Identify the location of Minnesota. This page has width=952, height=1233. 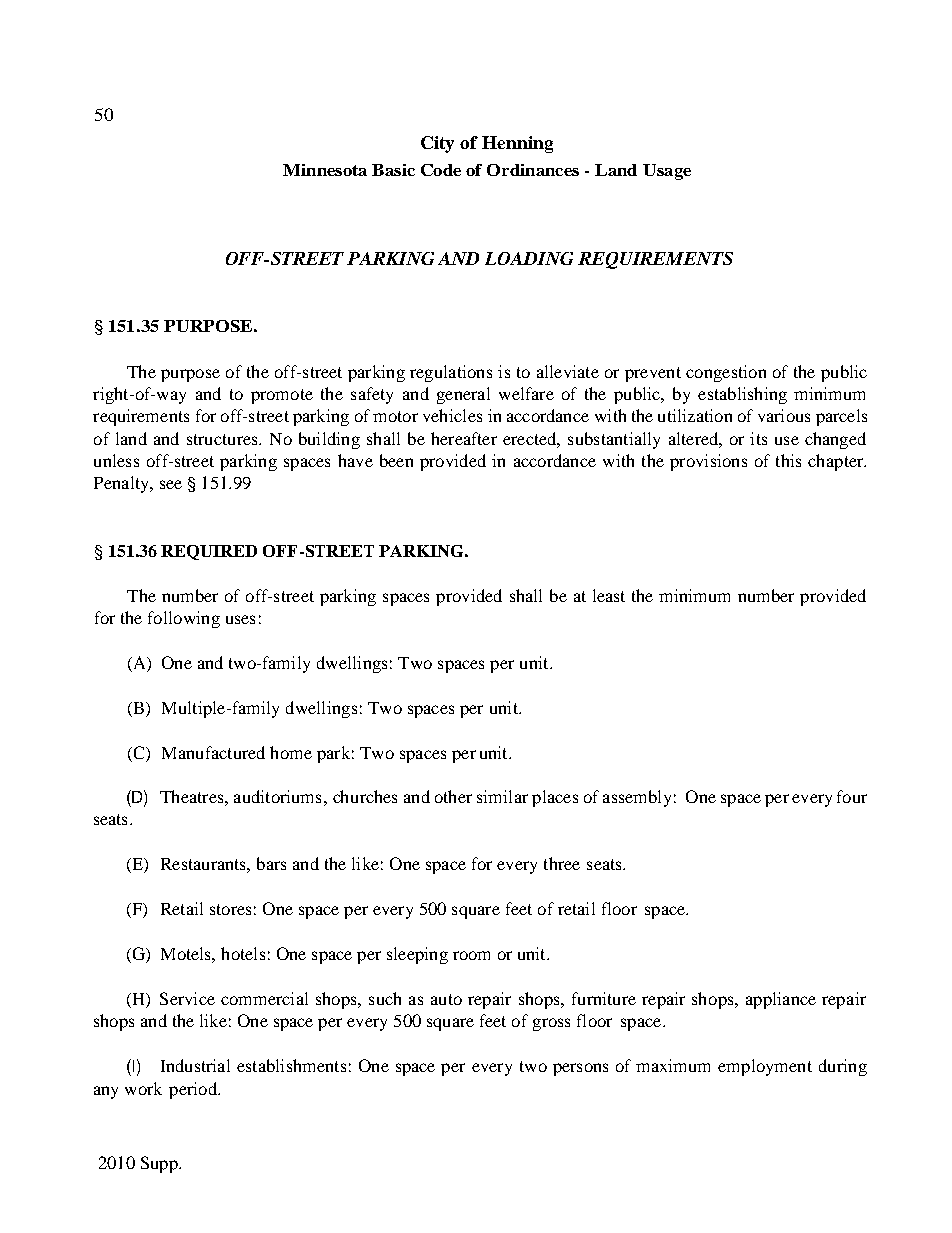
(325, 170).
